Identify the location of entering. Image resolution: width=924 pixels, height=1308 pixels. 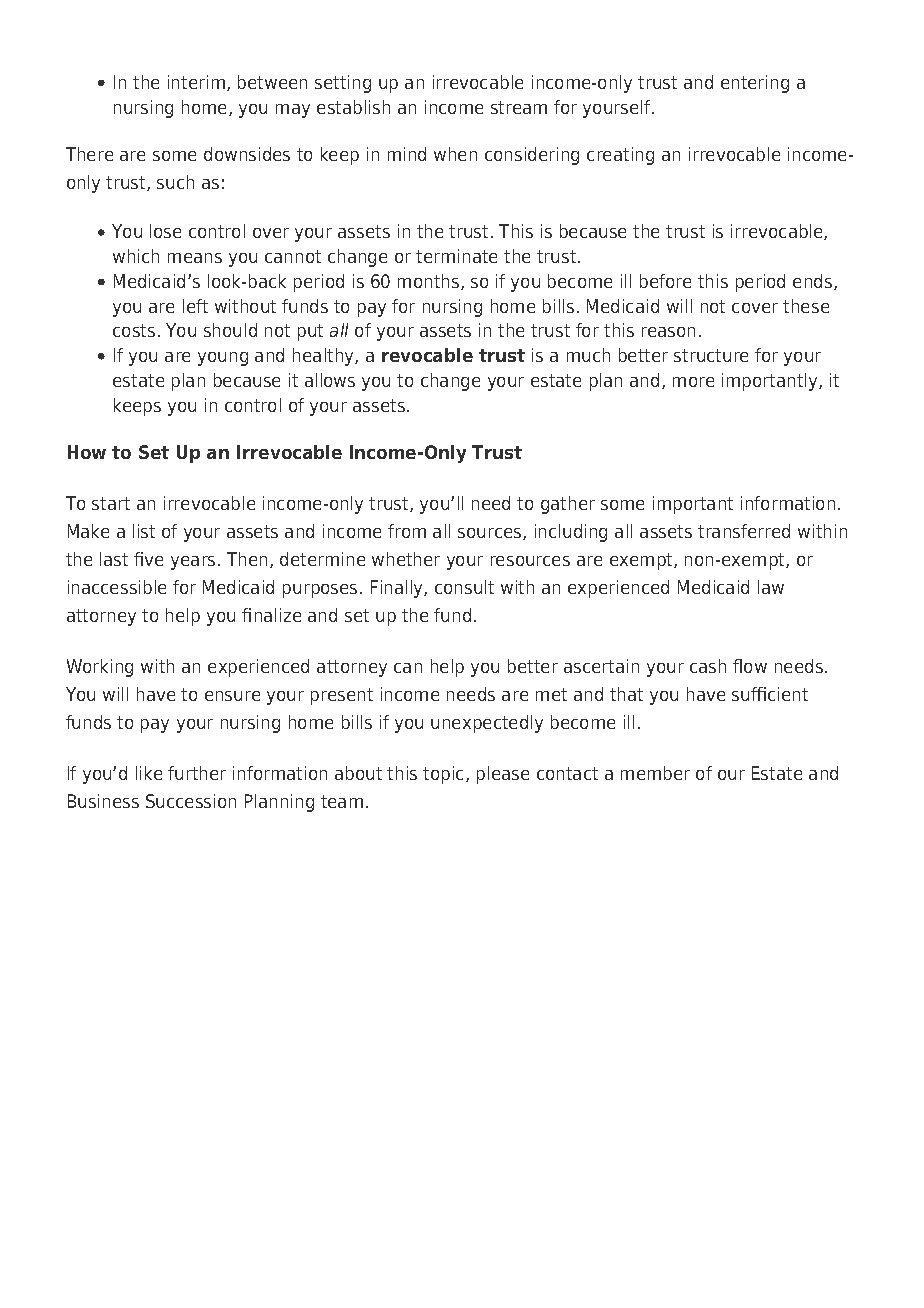
(755, 84).
